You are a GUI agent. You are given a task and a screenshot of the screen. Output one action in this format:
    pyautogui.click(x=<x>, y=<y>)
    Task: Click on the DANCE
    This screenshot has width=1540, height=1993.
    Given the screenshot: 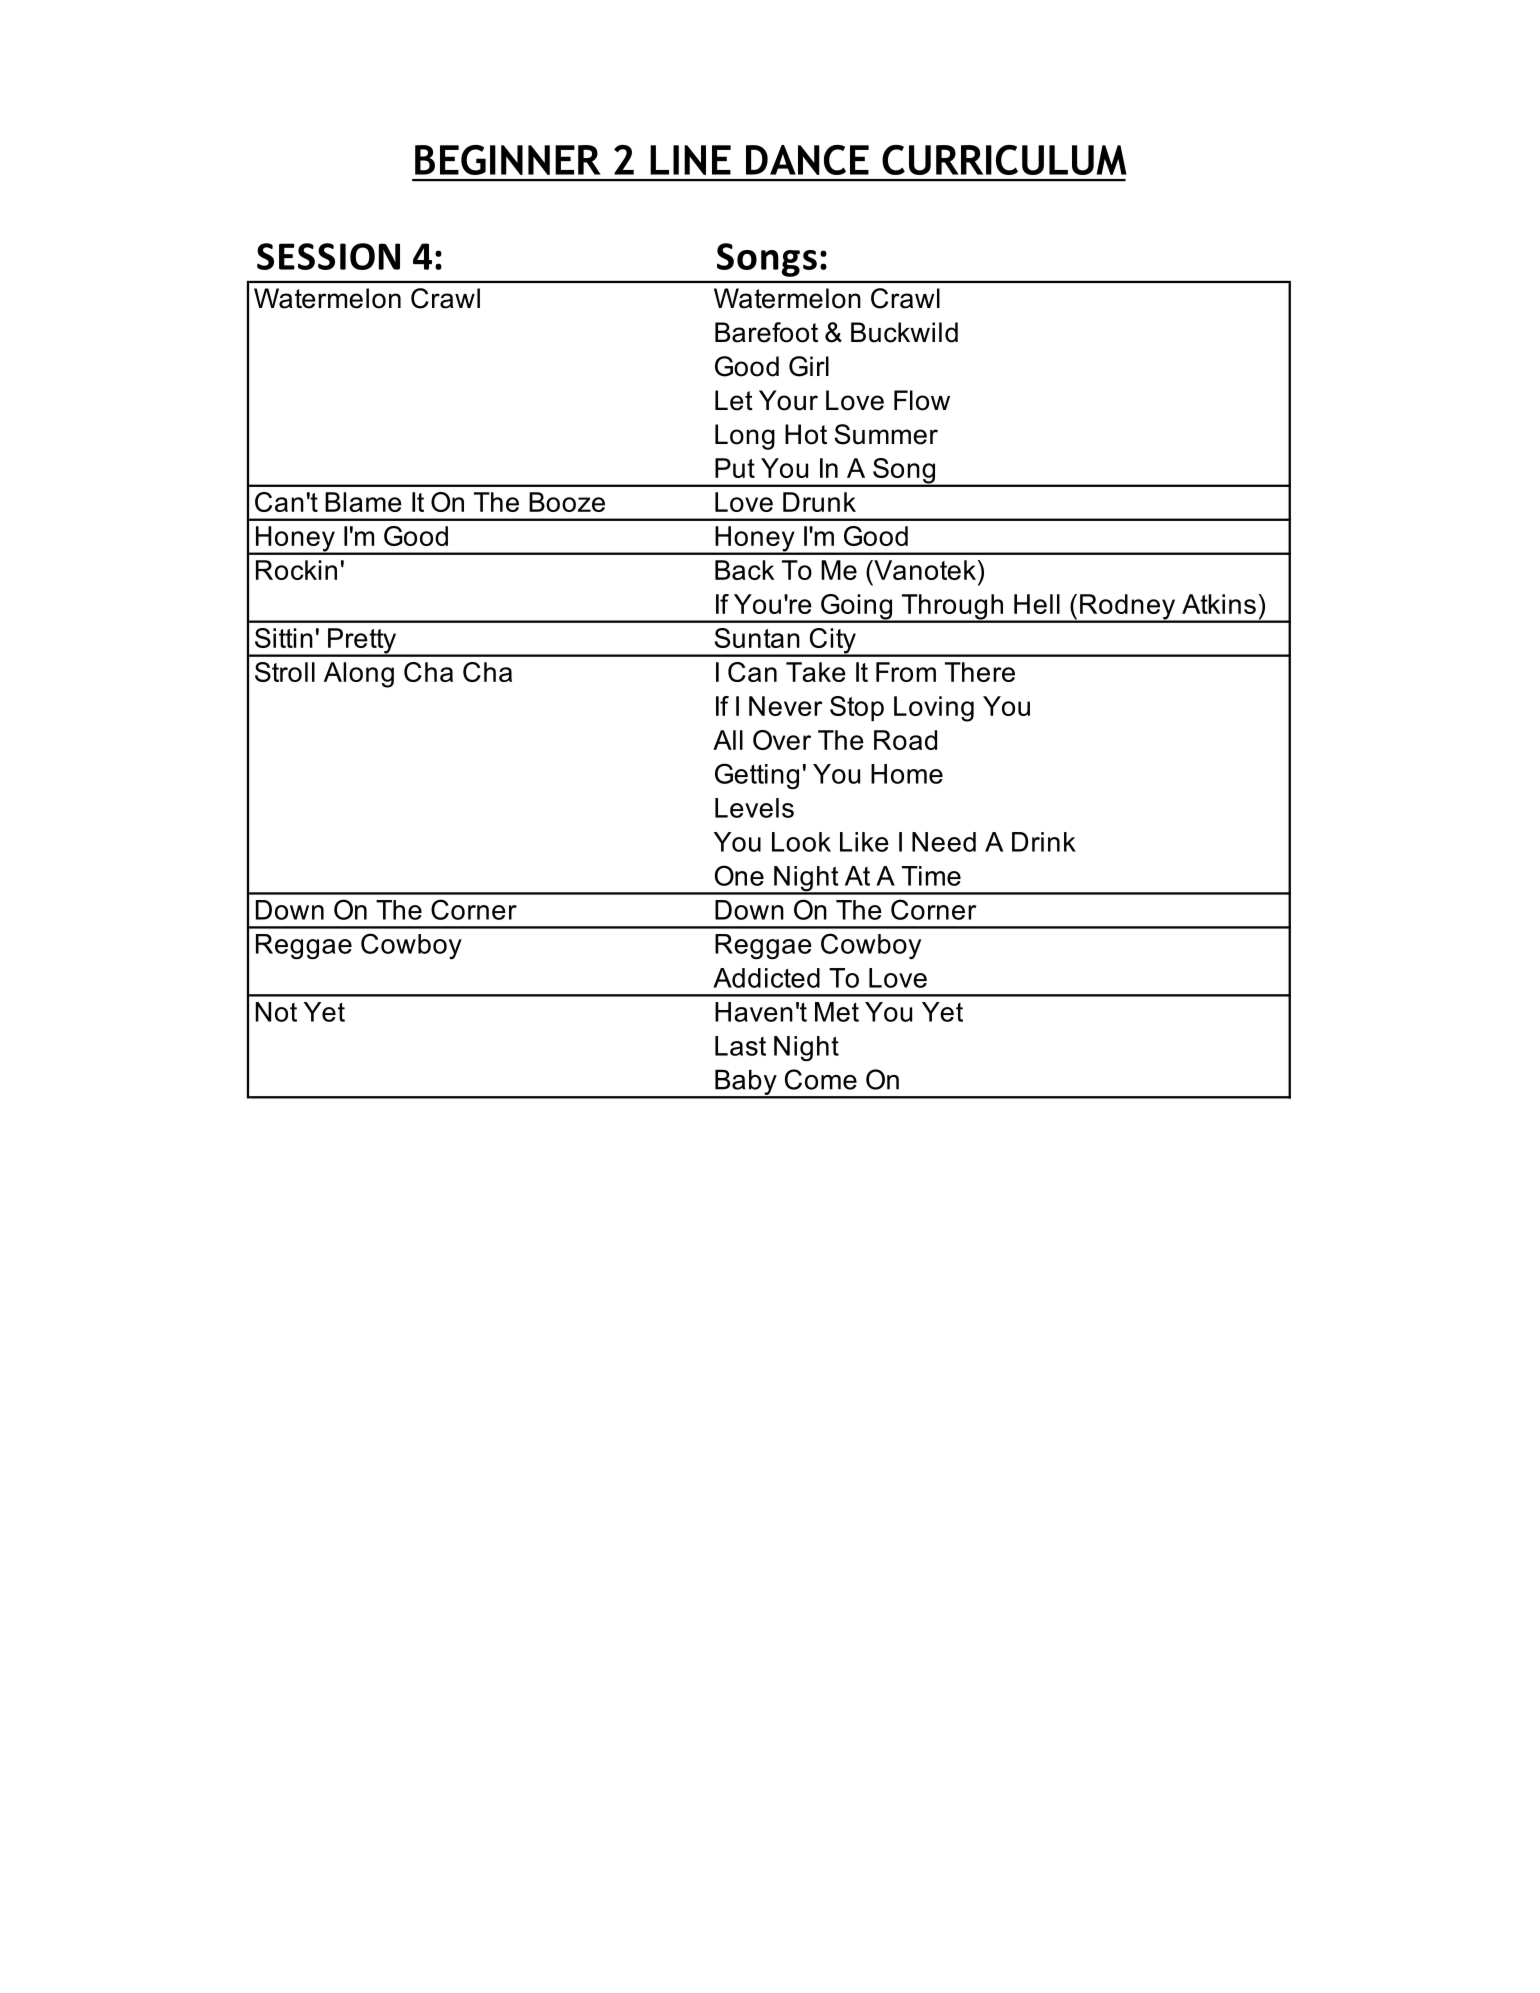 What is the action you would take?
    pyautogui.click(x=807, y=160)
